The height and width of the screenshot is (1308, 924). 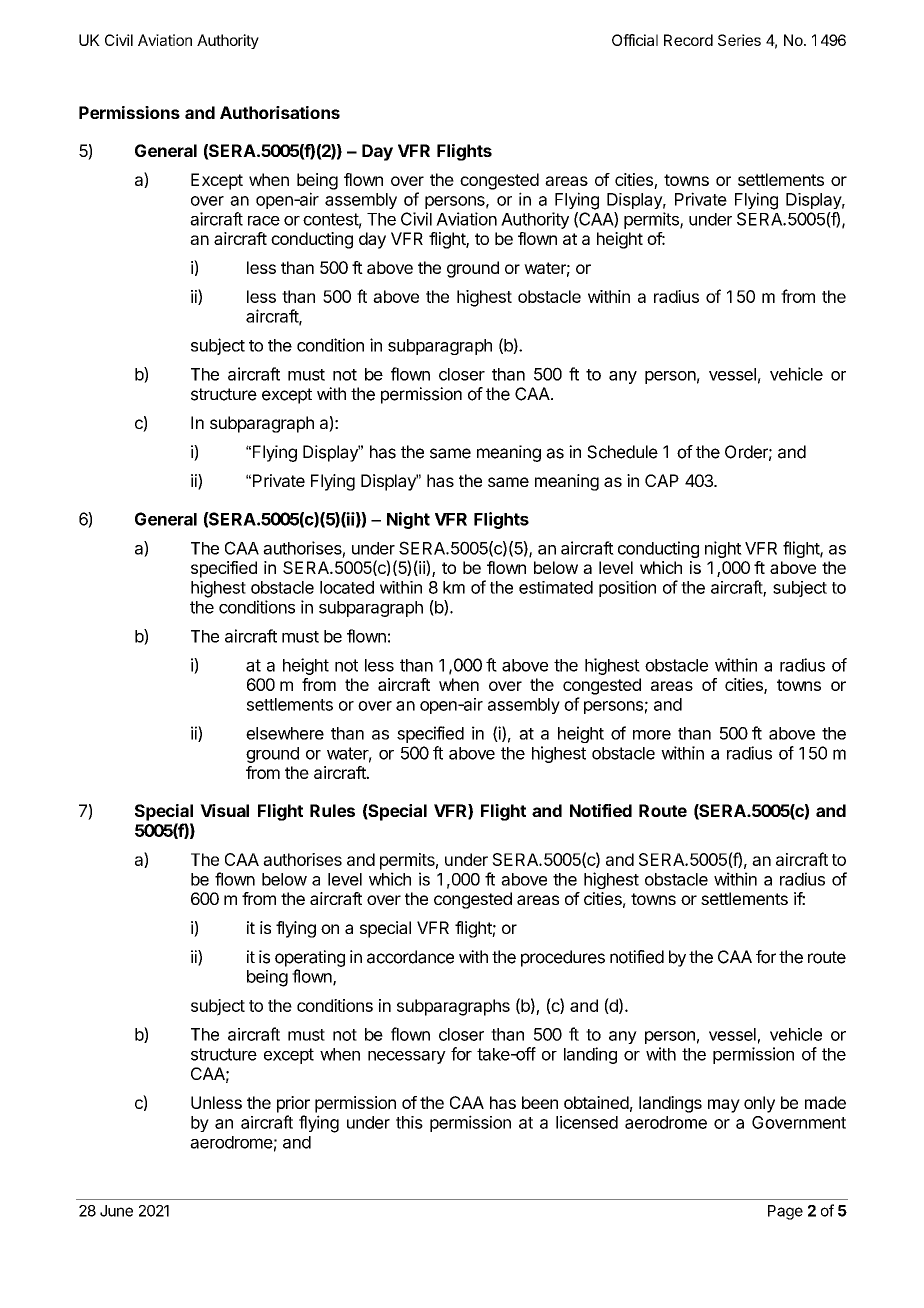 I want to click on more, so click(x=652, y=735).
